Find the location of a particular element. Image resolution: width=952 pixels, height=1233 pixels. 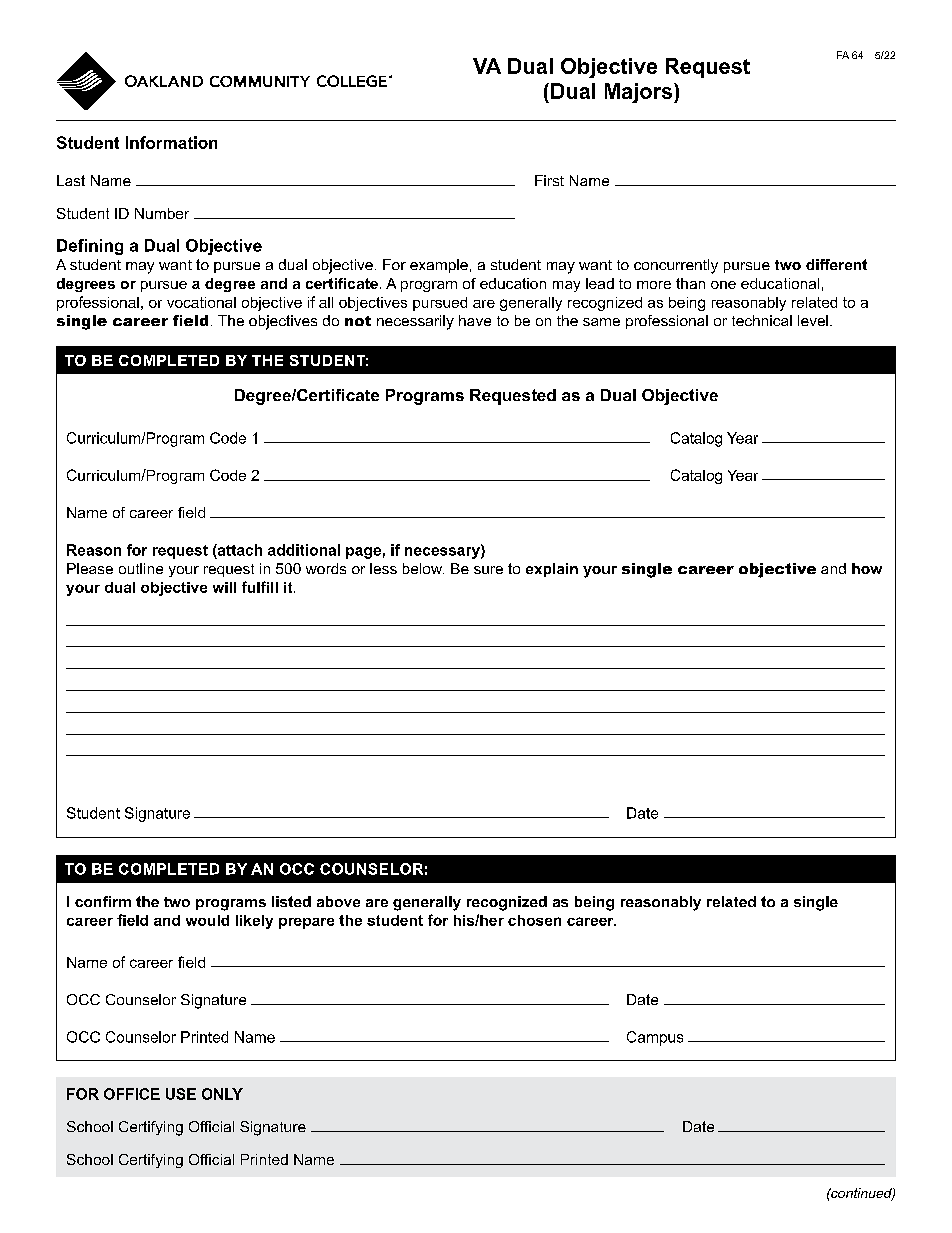

technical is located at coordinates (762, 320).
